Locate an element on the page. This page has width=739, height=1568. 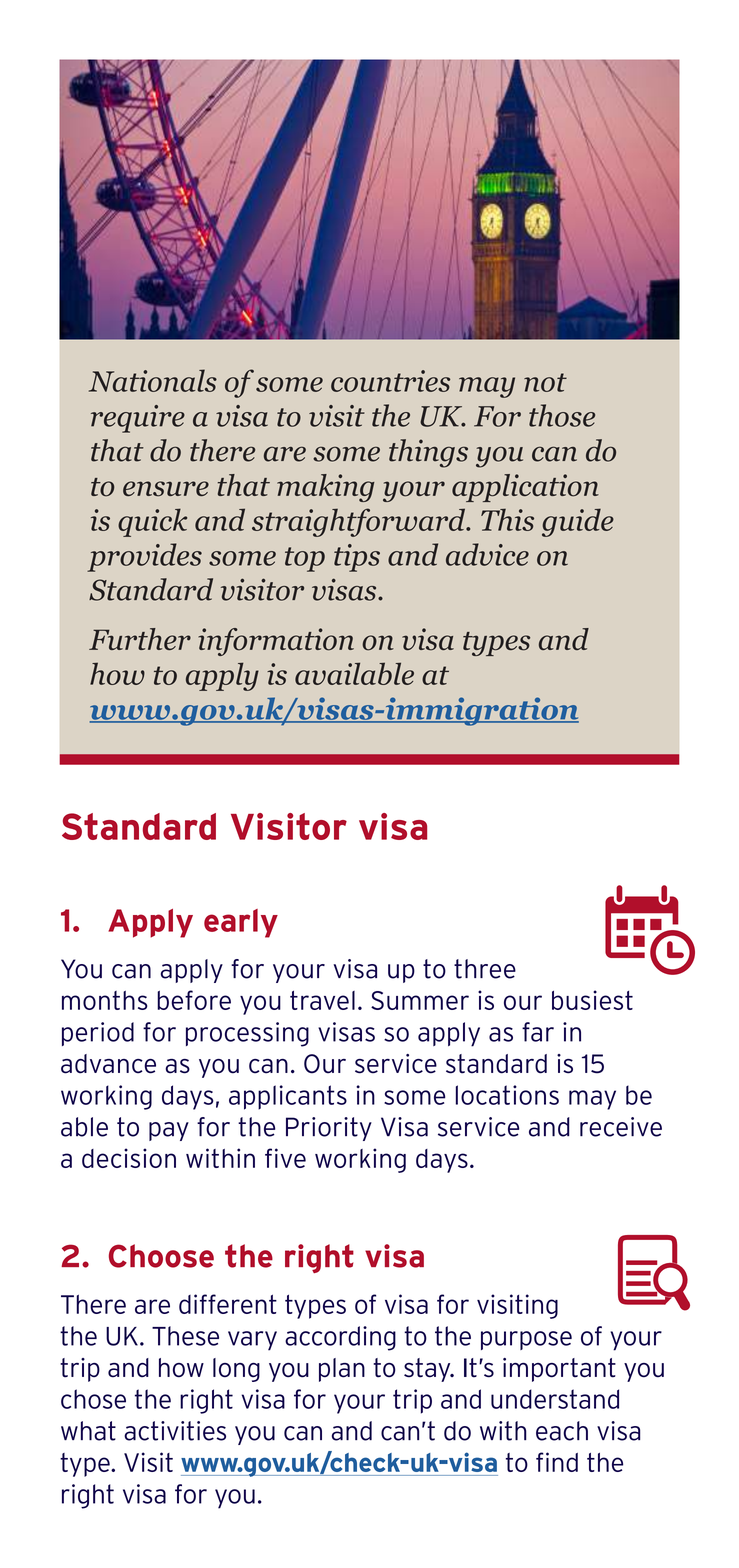
busiest is located at coordinates (592, 1000).
